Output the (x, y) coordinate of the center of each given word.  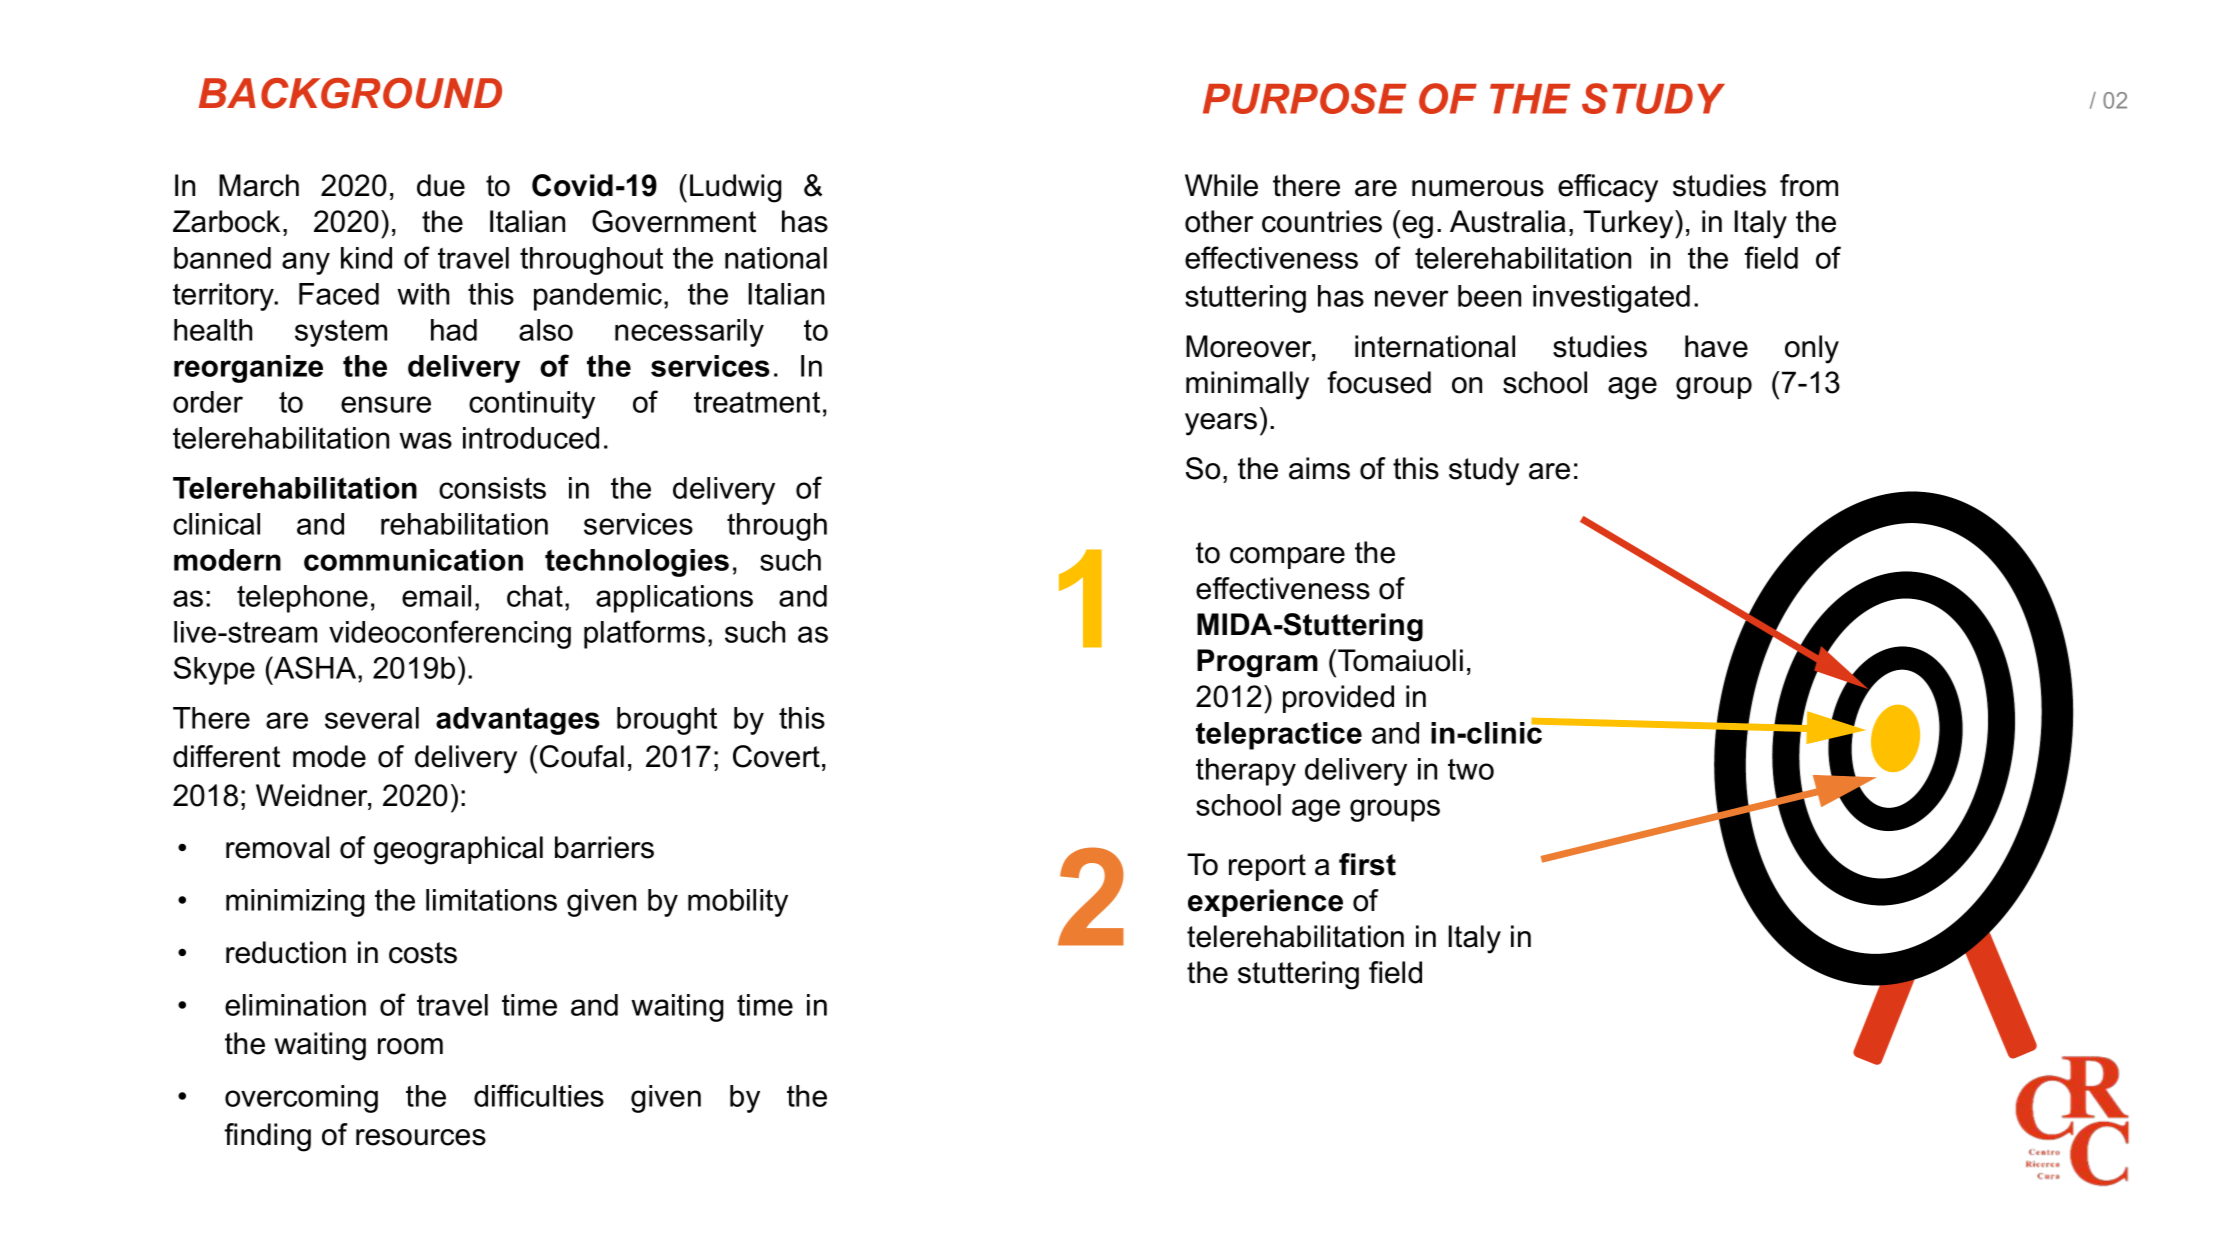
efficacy (1608, 188)
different (226, 756)
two (1471, 769)
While (1221, 185)
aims (1319, 468)
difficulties (539, 1095)
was (425, 440)
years (1221, 424)
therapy (1246, 772)
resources (421, 1137)
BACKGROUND (350, 93)
